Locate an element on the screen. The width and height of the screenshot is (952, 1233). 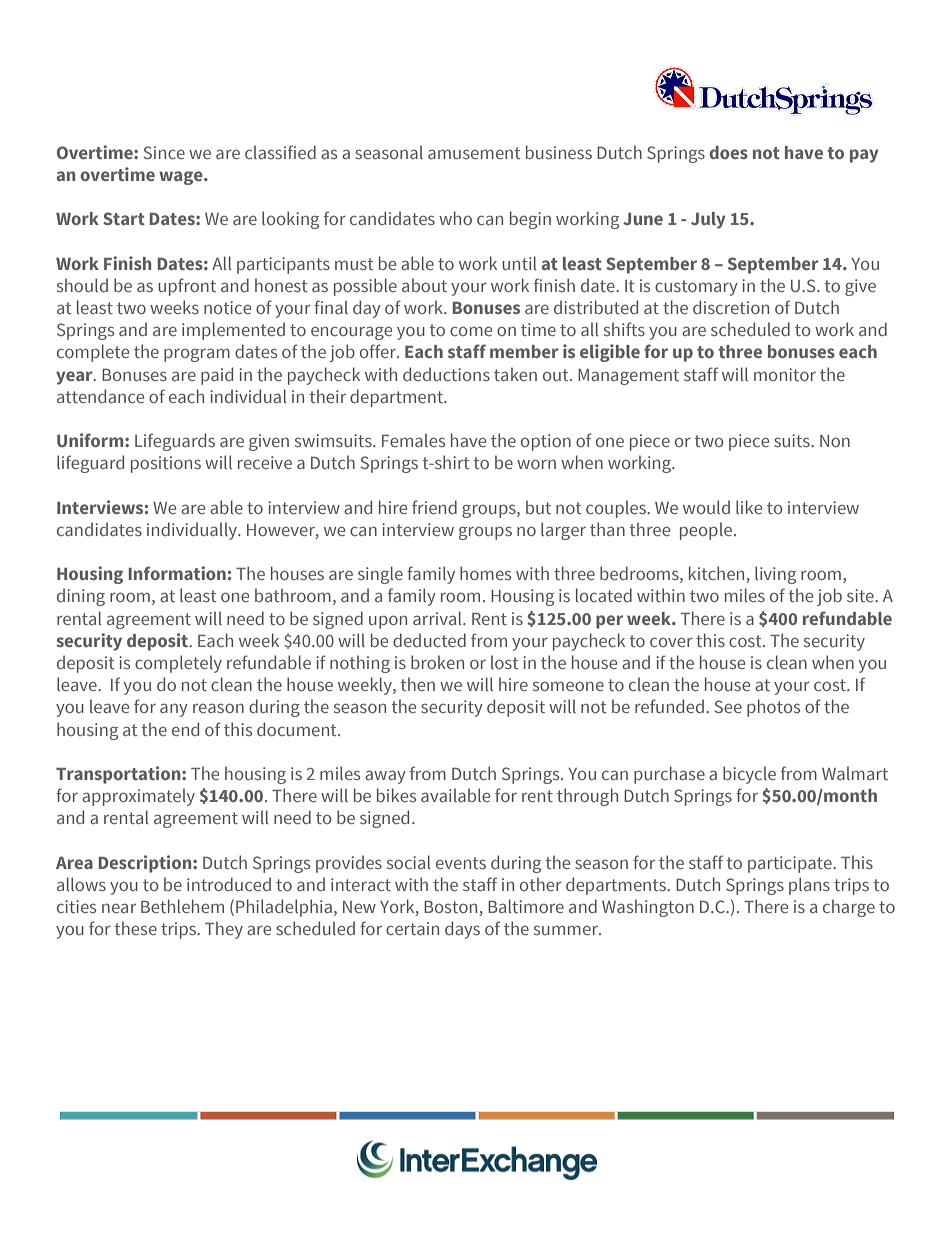
any is located at coordinates (174, 710).
